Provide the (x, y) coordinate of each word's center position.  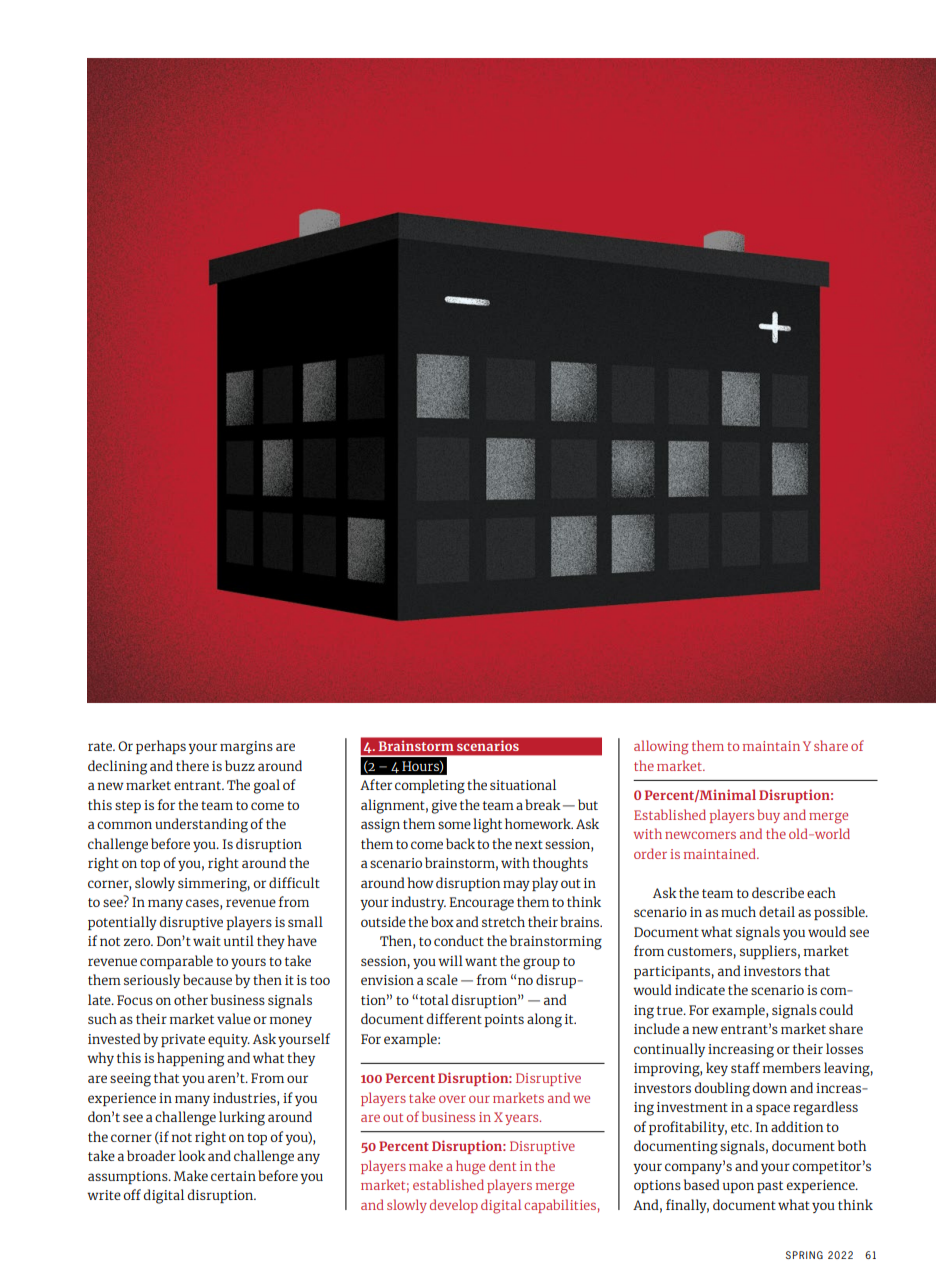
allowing (661, 747)
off (132, 1194)
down (769, 1087)
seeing (130, 1080)
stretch (503, 921)
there (192, 765)
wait (207, 941)
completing (430, 786)
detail (777, 911)
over (452, 1099)
